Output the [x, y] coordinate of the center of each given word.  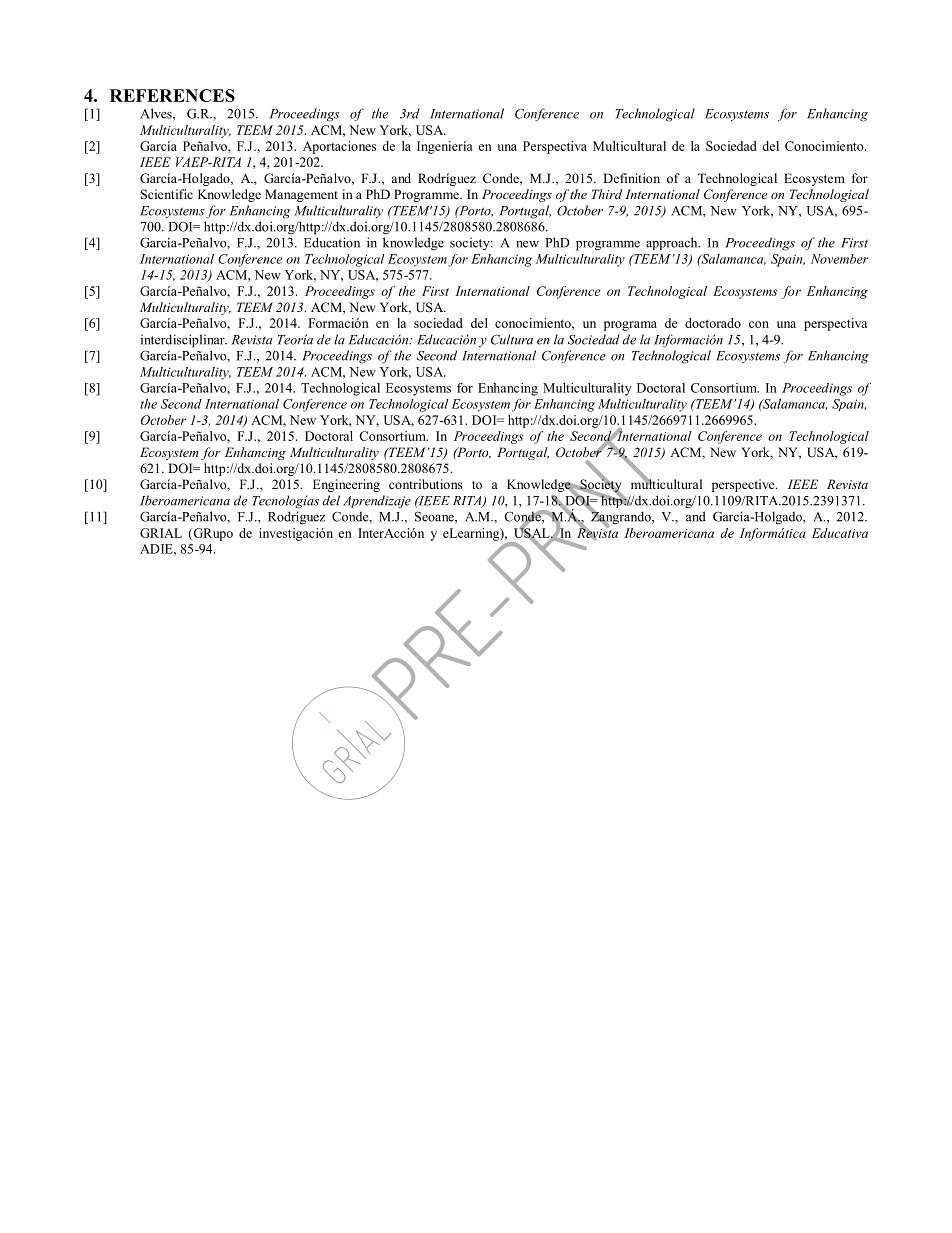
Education [332, 242]
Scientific [167, 194]
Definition [631, 178]
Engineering [346, 485]
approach [673, 243]
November [840, 259]
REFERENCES [172, 95]
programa [630, 326]
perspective [744, 485]
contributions [425, 484]
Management [301, 195]
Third [607, 194]
